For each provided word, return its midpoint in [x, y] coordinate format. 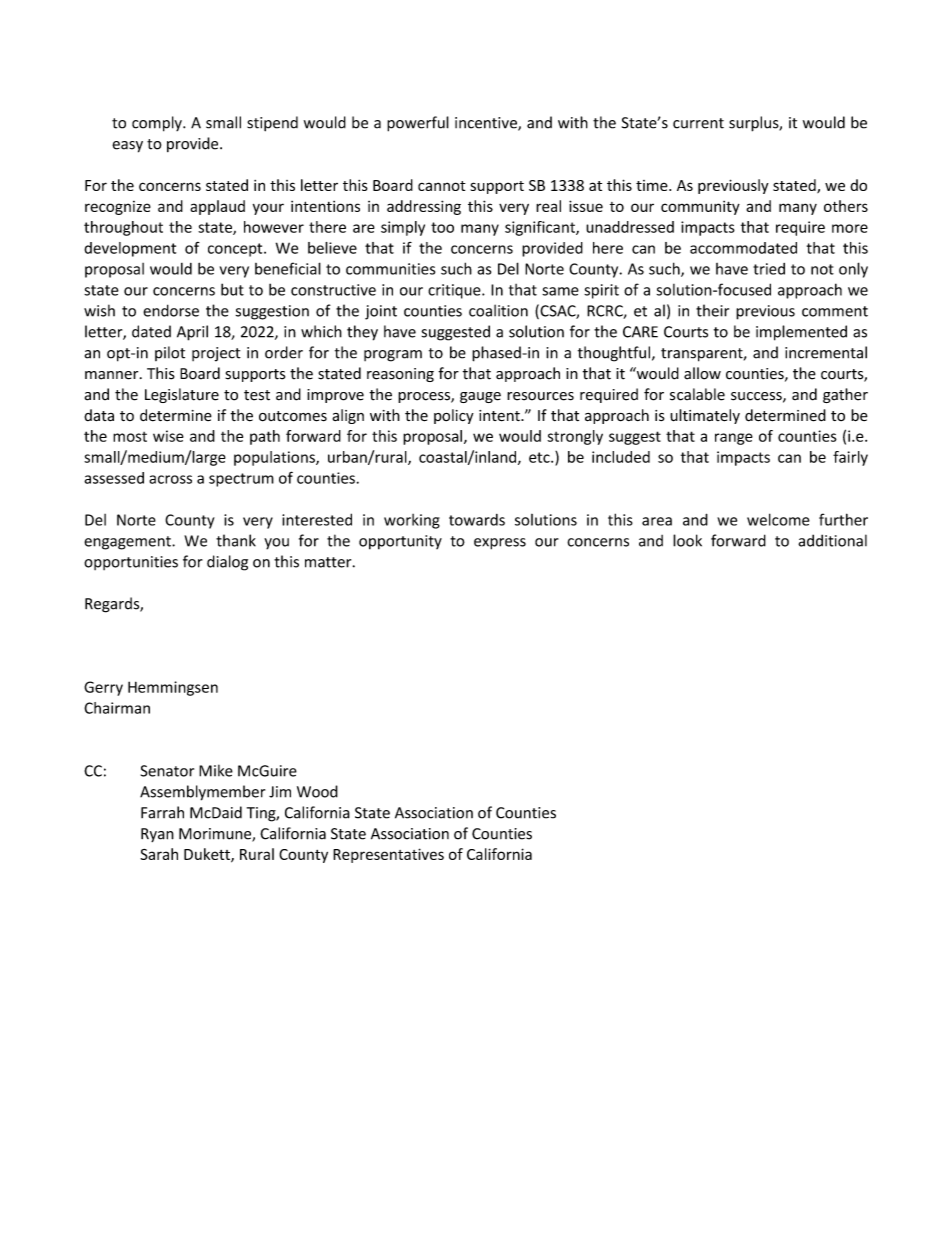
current [698, 123]
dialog [227, 563]
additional [832, 540]
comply [158, 124]
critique [455, 291]
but [232, 289]
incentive [487, 124]
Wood [317, 791]
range [734, 439]
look [687, 540]
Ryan [157, 835]
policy [454, 416]
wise [168, 436]
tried [769, 269]
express [500, 544]
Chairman [117, 708]
